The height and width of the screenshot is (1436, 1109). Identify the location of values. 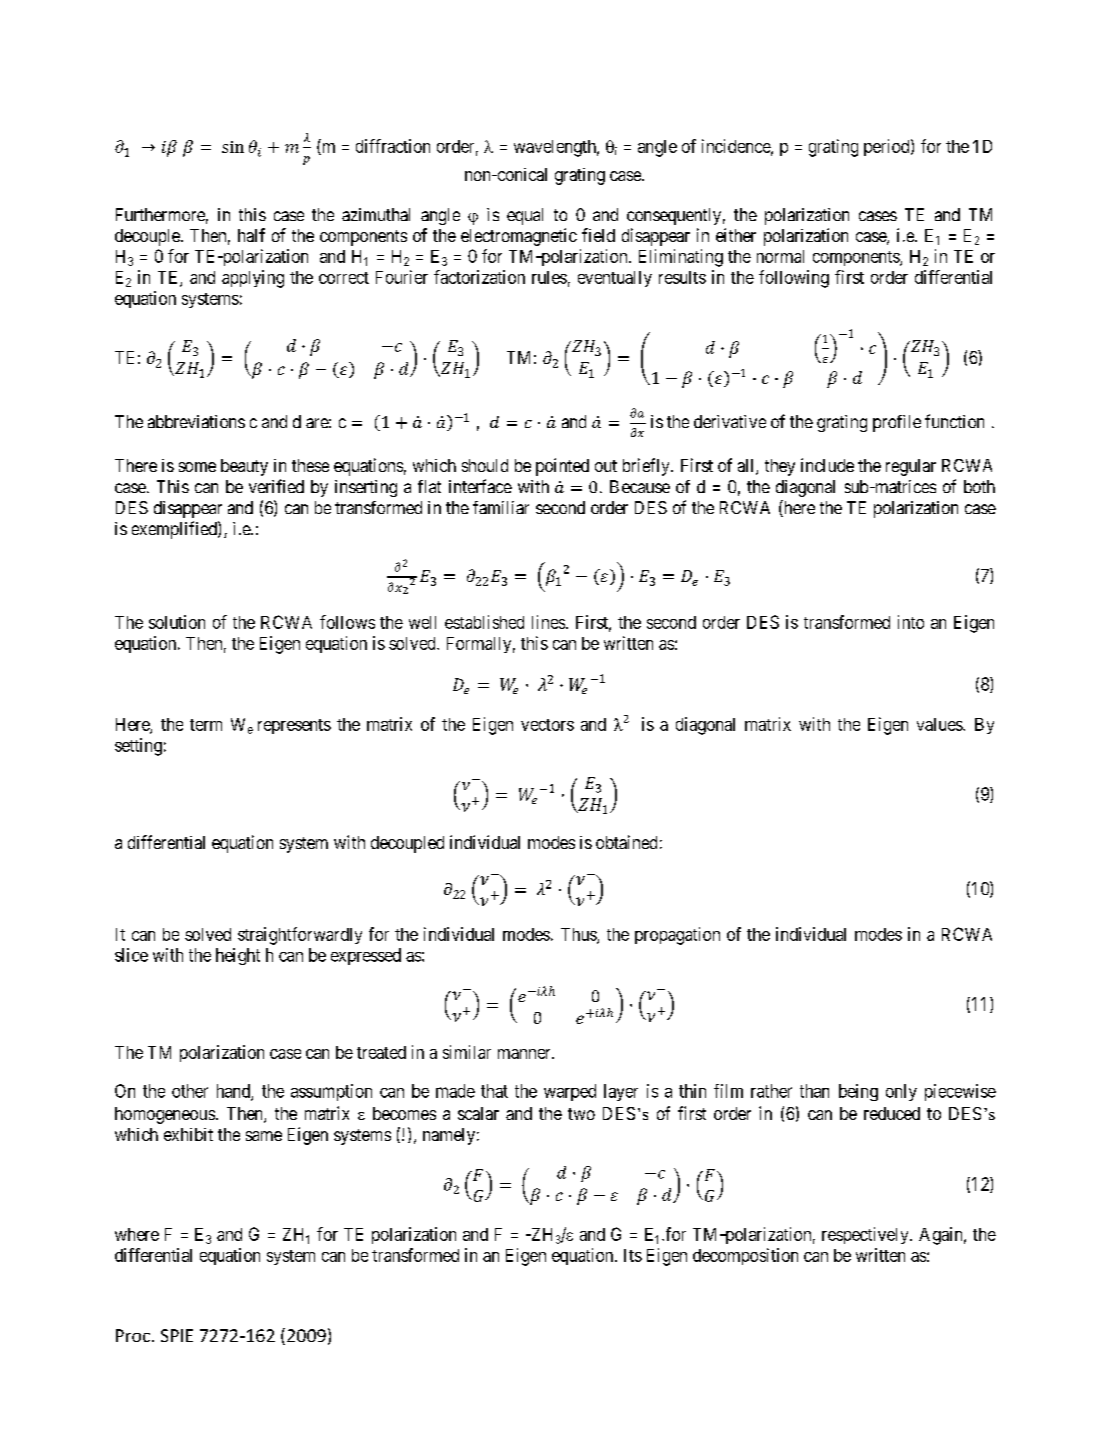
(940, 724).
